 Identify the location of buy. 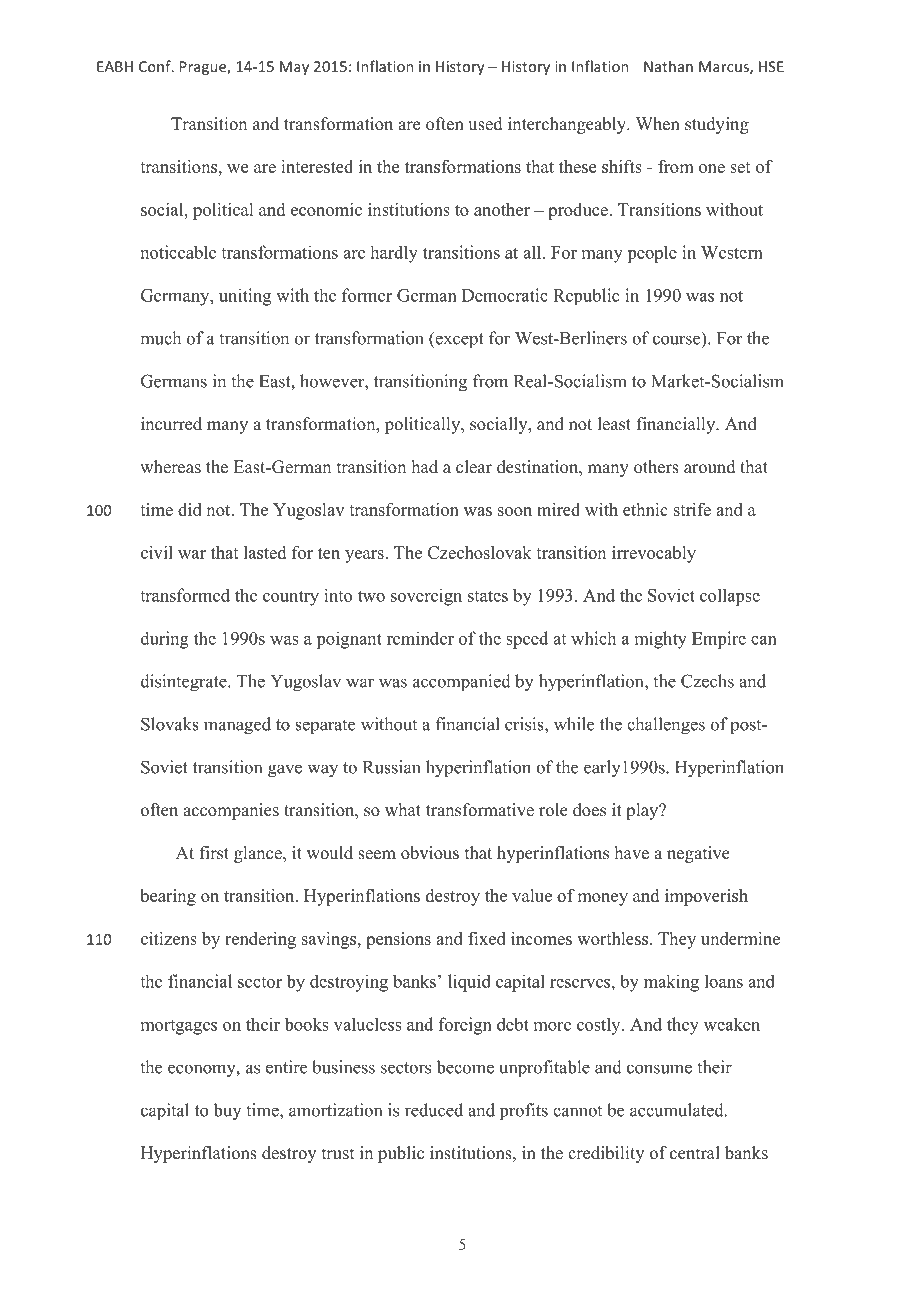
(227, 1111).
